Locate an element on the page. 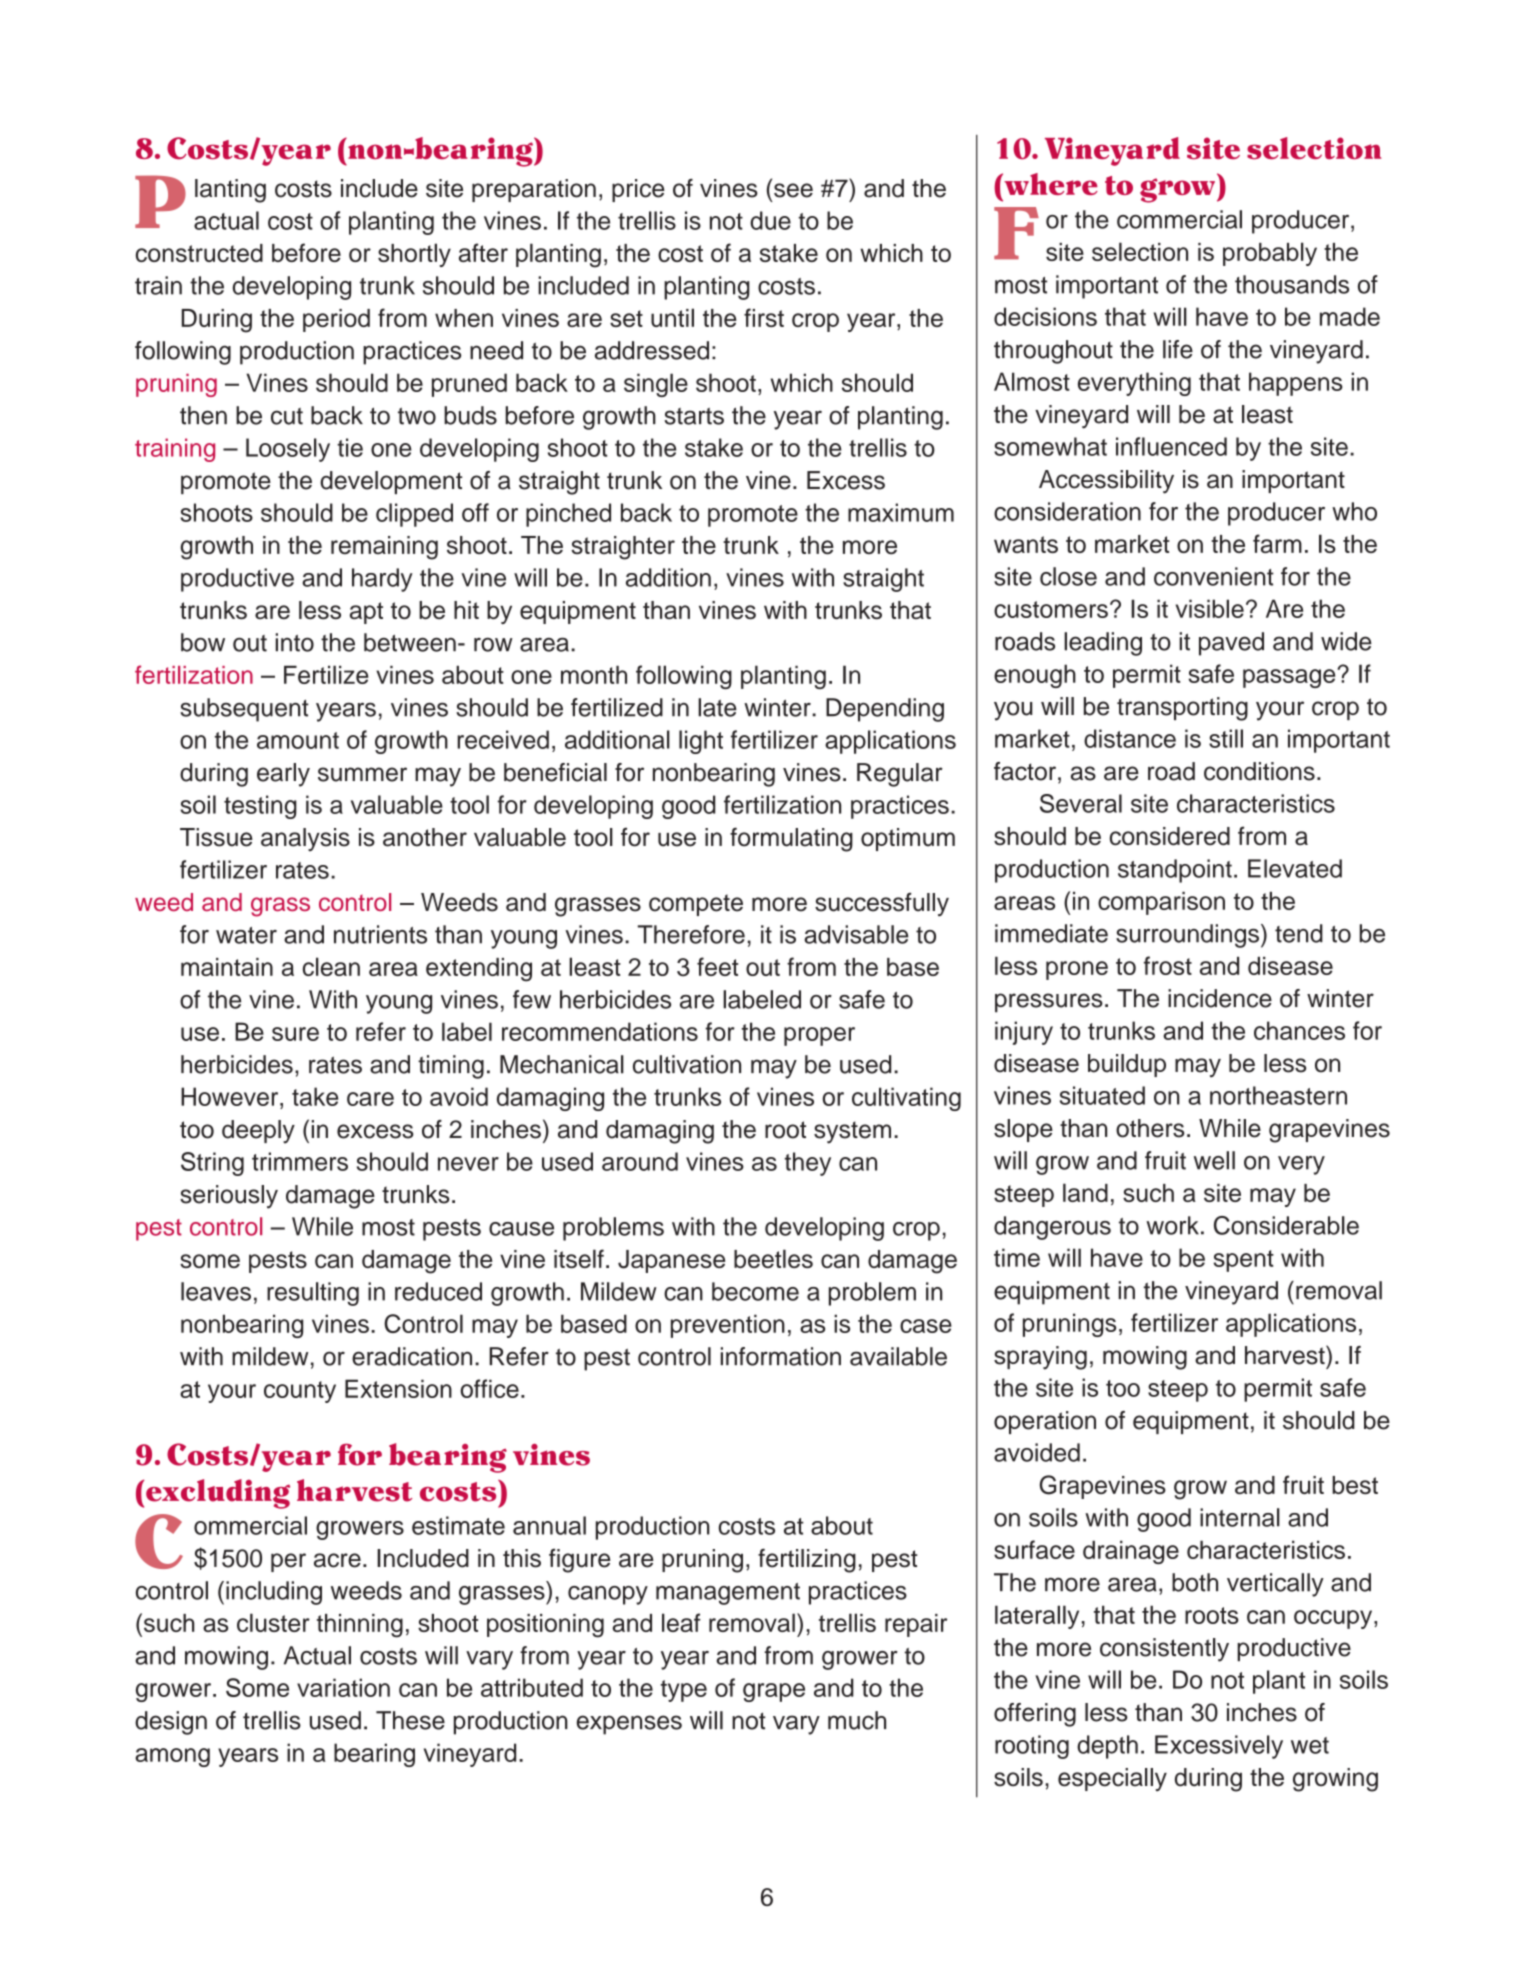  much is located at coordinates (857, 1720).
